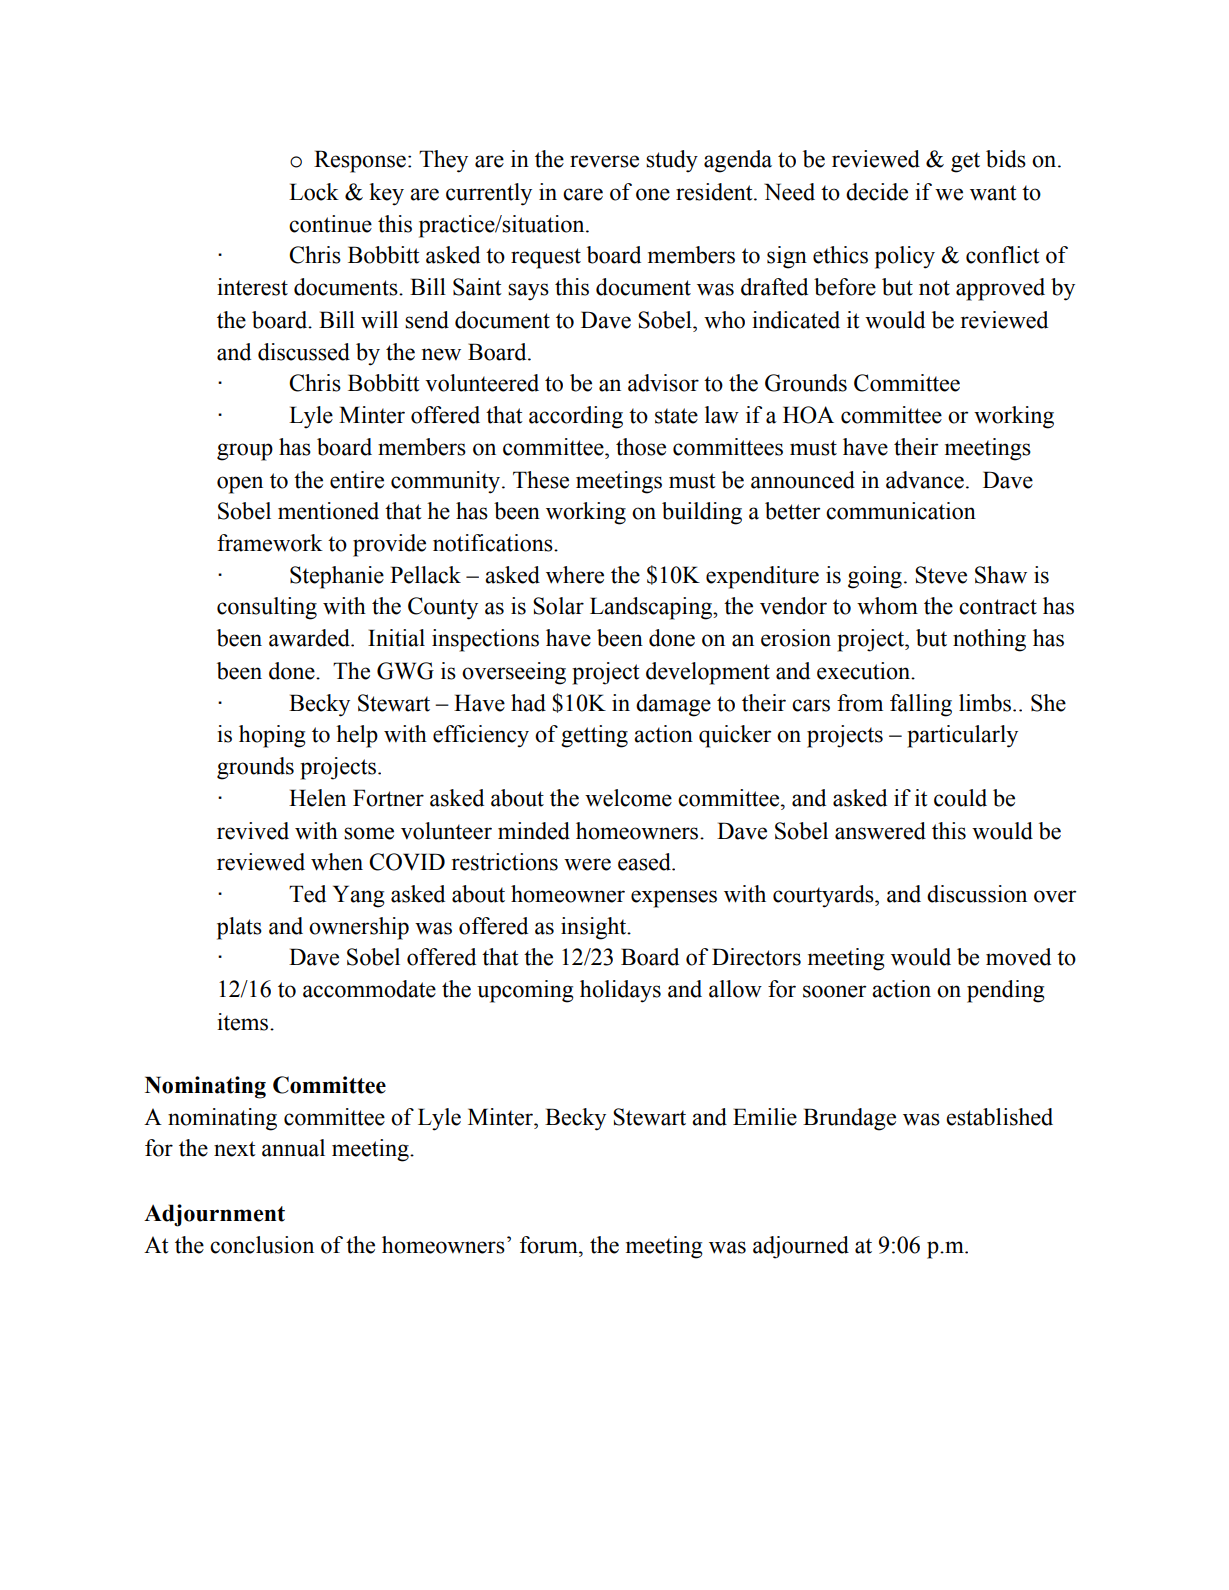 Image resolution: width=1229 pixels, height=1590 pixels. What do you see at coordinates (877, 192) in the screenshot?
I see `decide` at bounding box center [877, 192].
